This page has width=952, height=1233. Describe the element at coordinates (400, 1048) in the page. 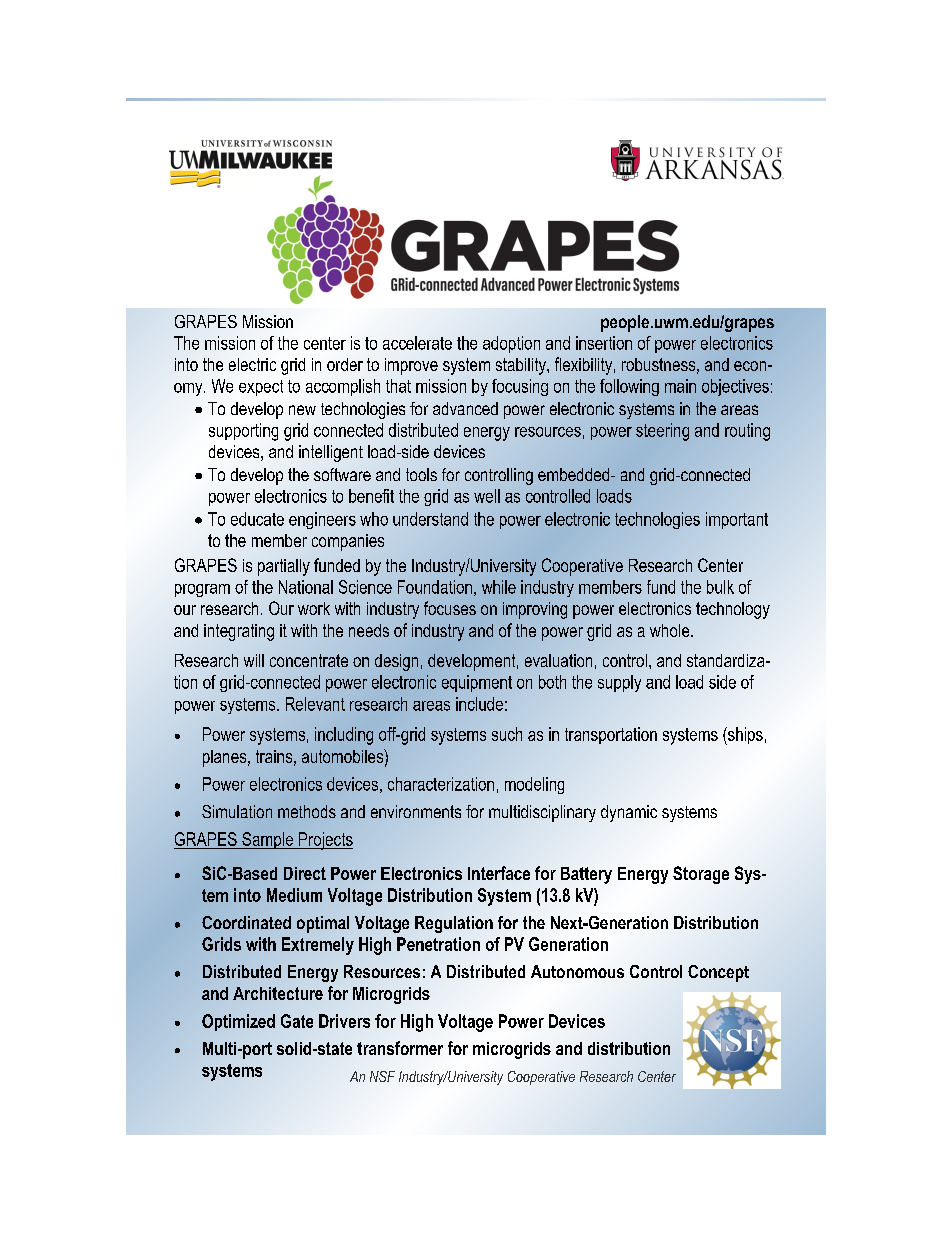

I see `transformer` at that location.
